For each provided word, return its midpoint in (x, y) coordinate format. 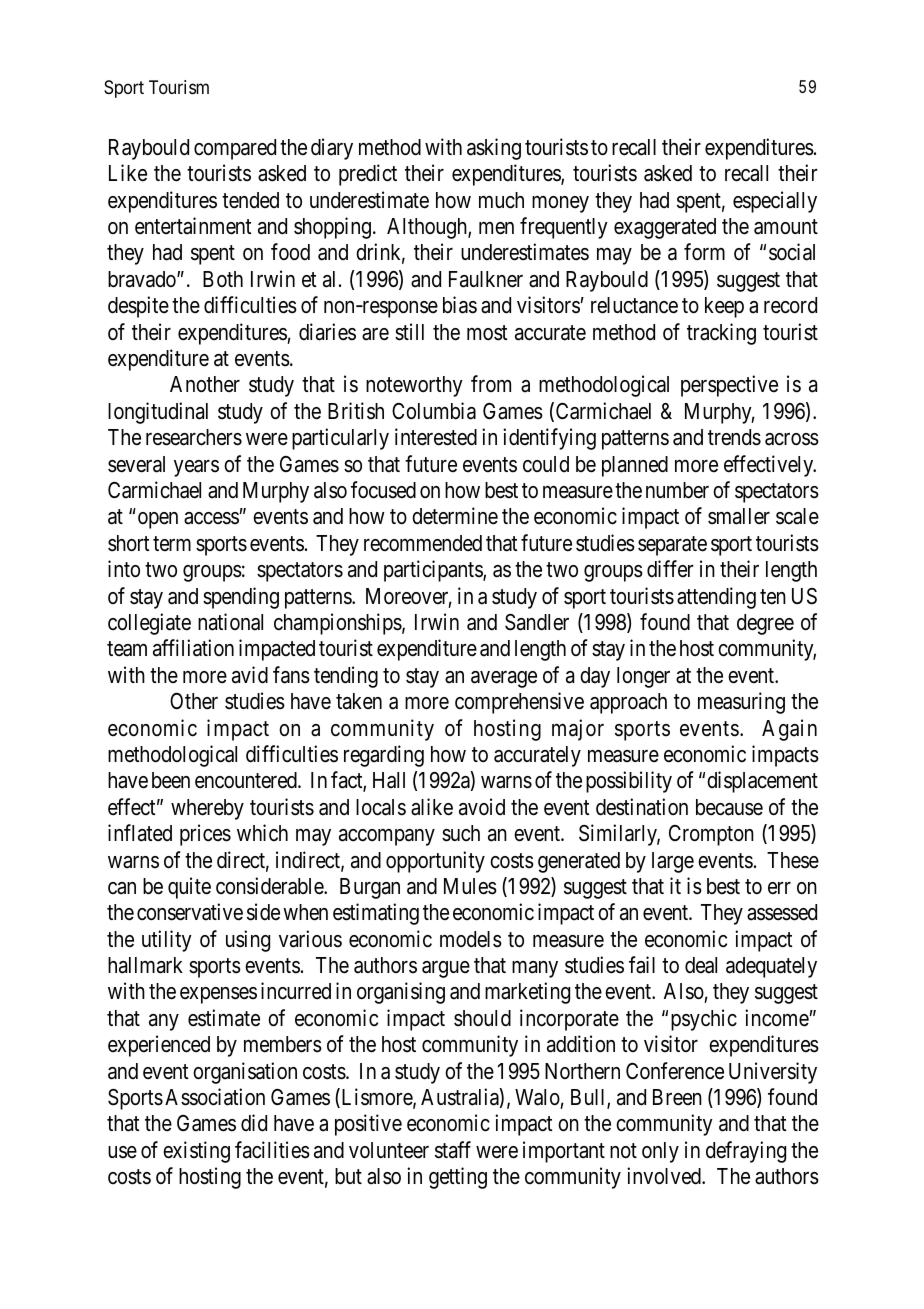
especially (775, 202)
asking (494, 149)
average (504, 679)
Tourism (179, 87)
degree (765, 624)
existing (196, 1152)
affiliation (193, 648)
